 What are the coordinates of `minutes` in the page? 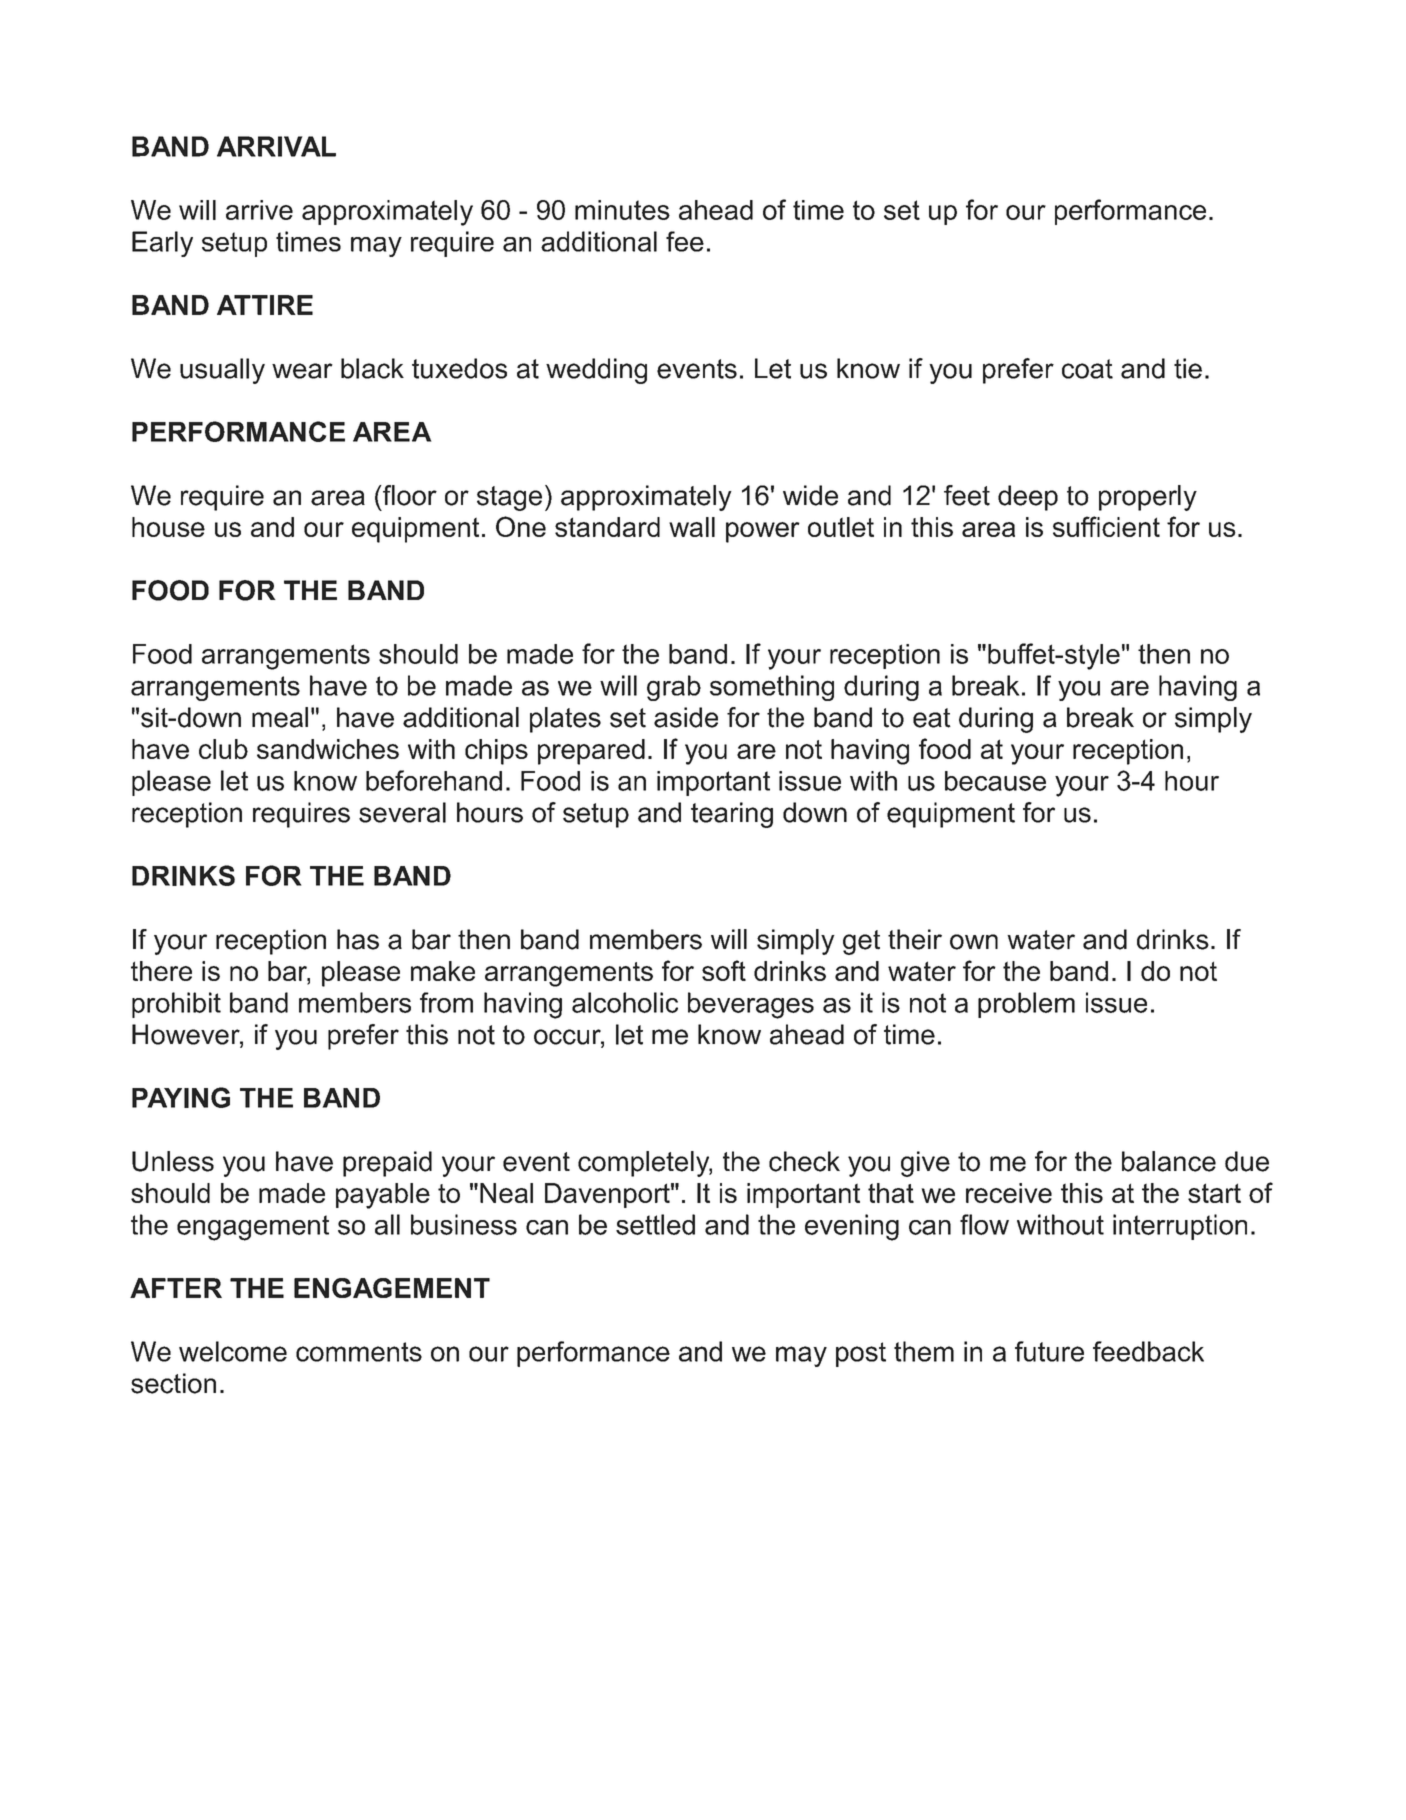 It's located at (622, 210).
